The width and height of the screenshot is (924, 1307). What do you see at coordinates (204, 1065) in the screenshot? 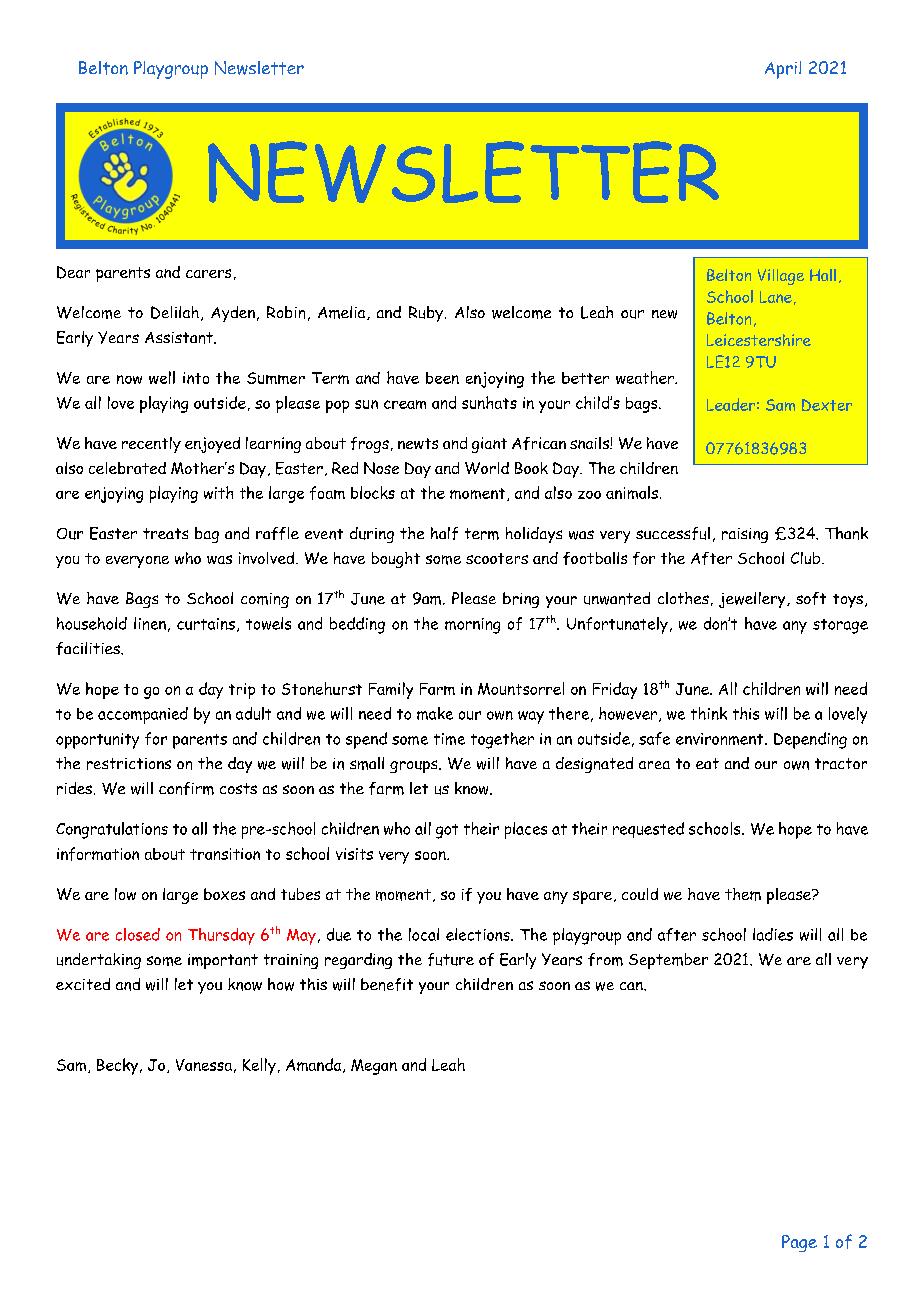
I see `Vanessa` at bounding box center [204, 1065].
